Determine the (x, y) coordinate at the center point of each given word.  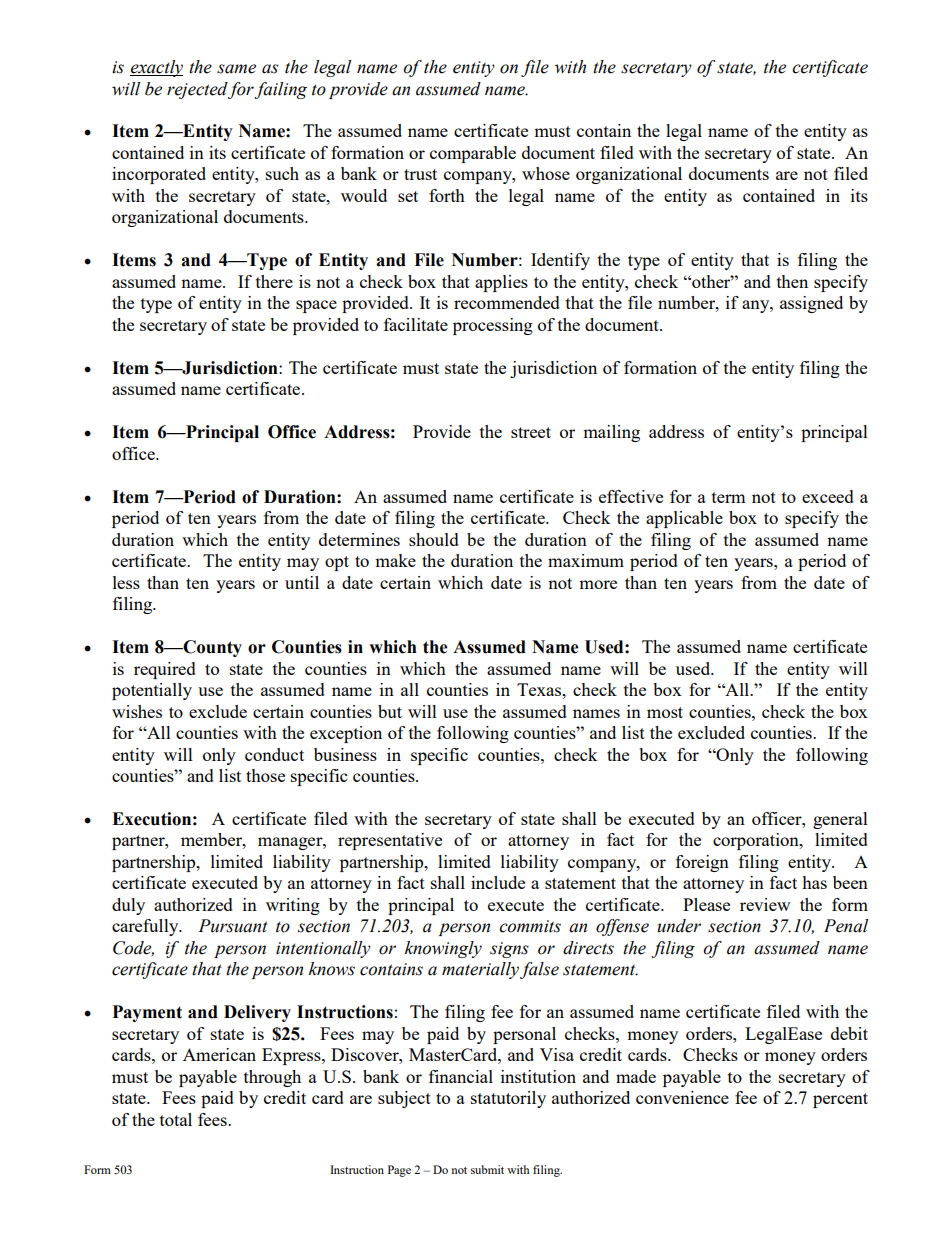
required (165, 670)
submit (487, 1169)
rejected (198, 90)
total (176, 1119)
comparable (473, 154)
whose (546, 173)
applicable (684, 519)
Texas (540, 689)
